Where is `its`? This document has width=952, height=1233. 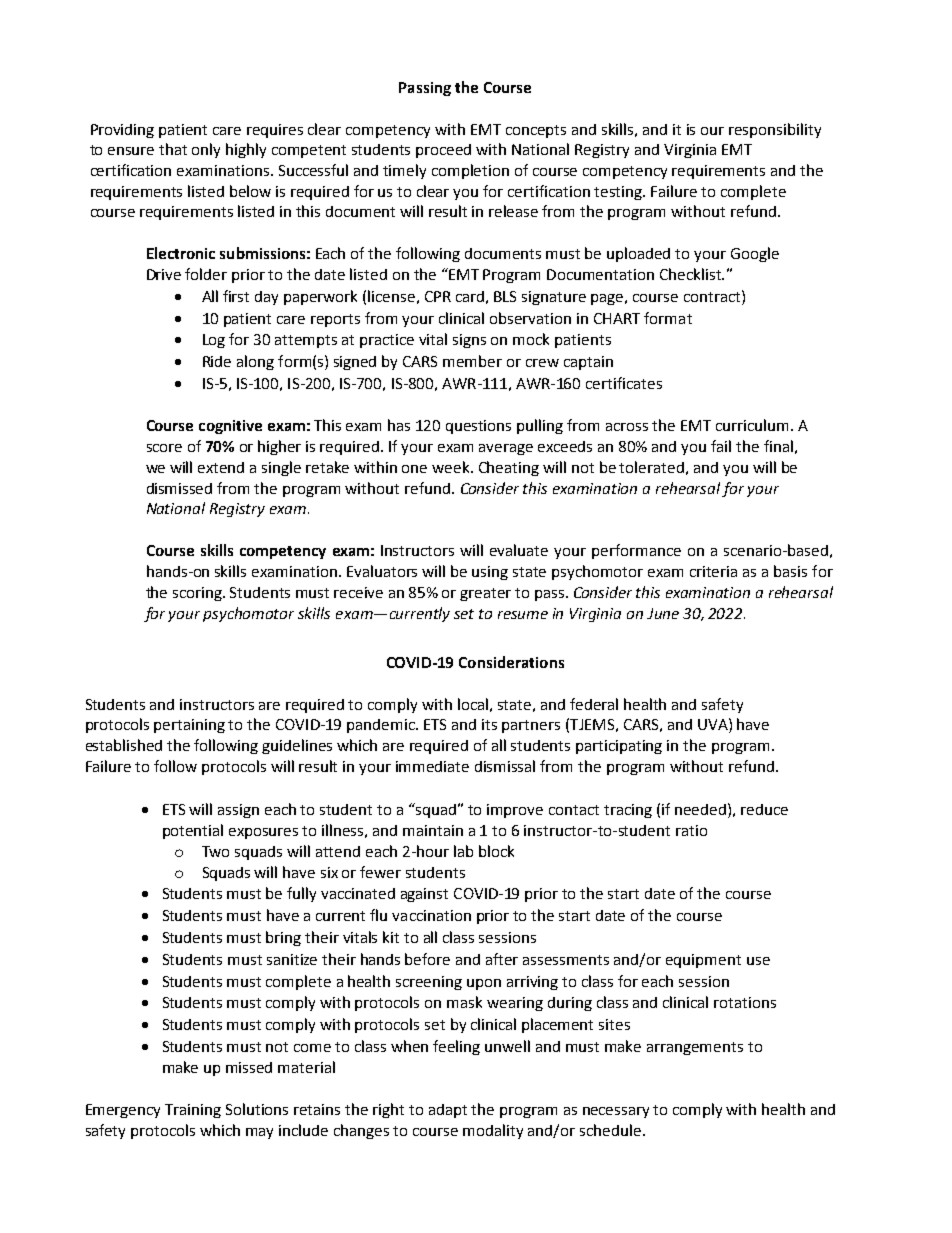 its is located at coordinates (489, 724).
